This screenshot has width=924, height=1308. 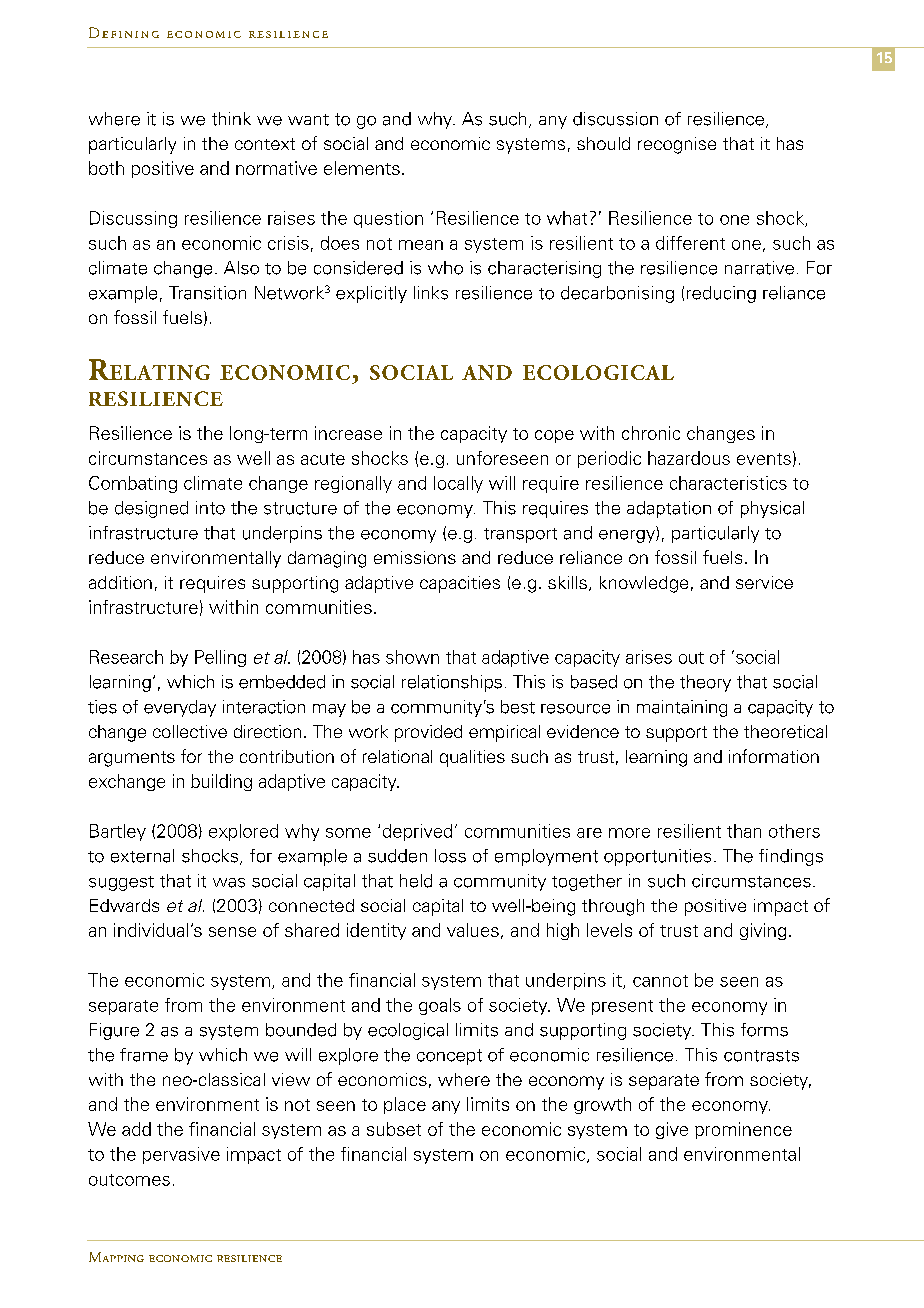 I want to click on subset, so click(x=394, y=1129).
